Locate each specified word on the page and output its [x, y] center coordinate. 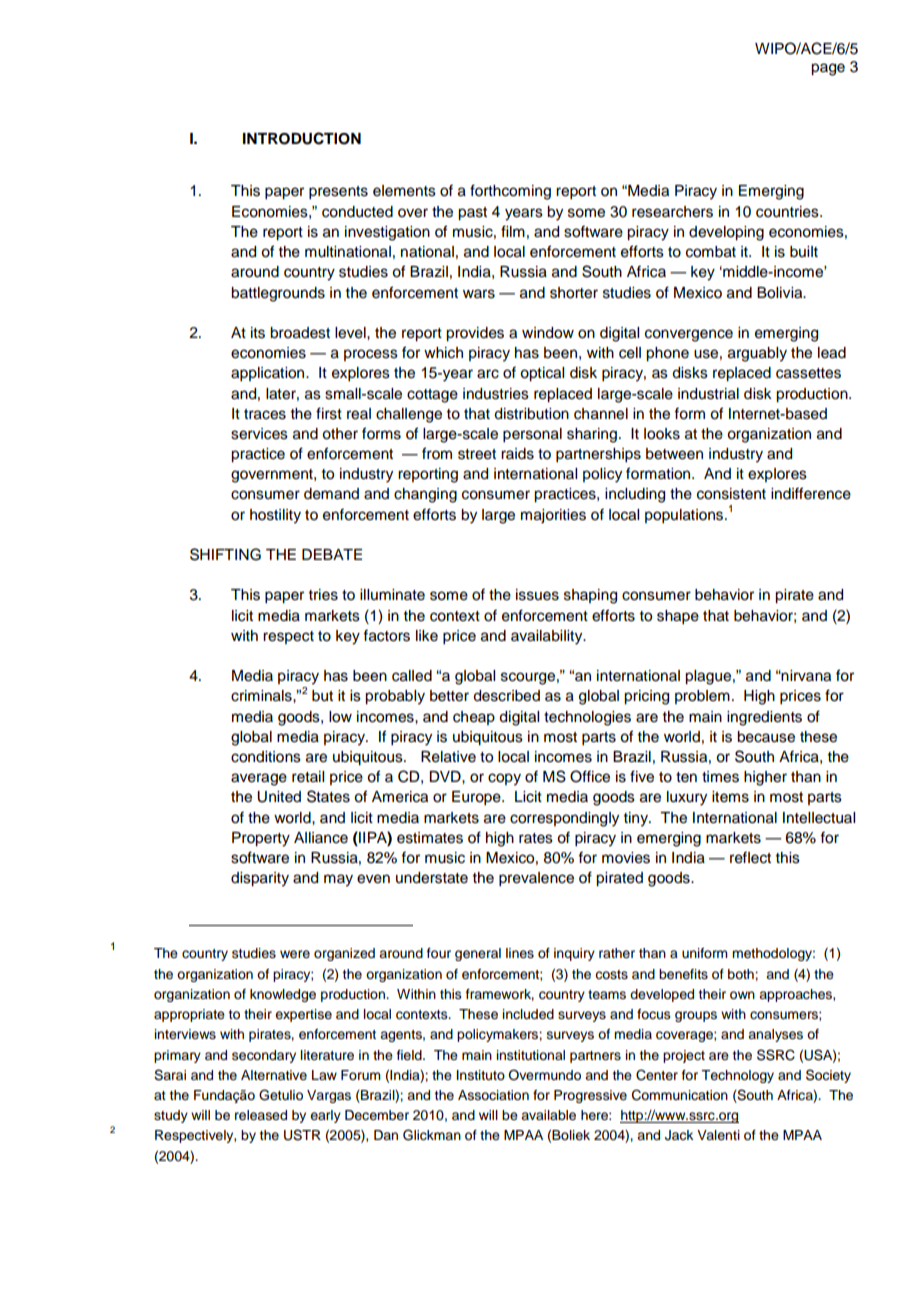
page [828, 69]
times [720, 777]
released [261, 1115]
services [259, 434]
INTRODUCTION [302, 138]
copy [504, 779]
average [259, 779]
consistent [731, 494]
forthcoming [510, 192]
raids [517, 454]
